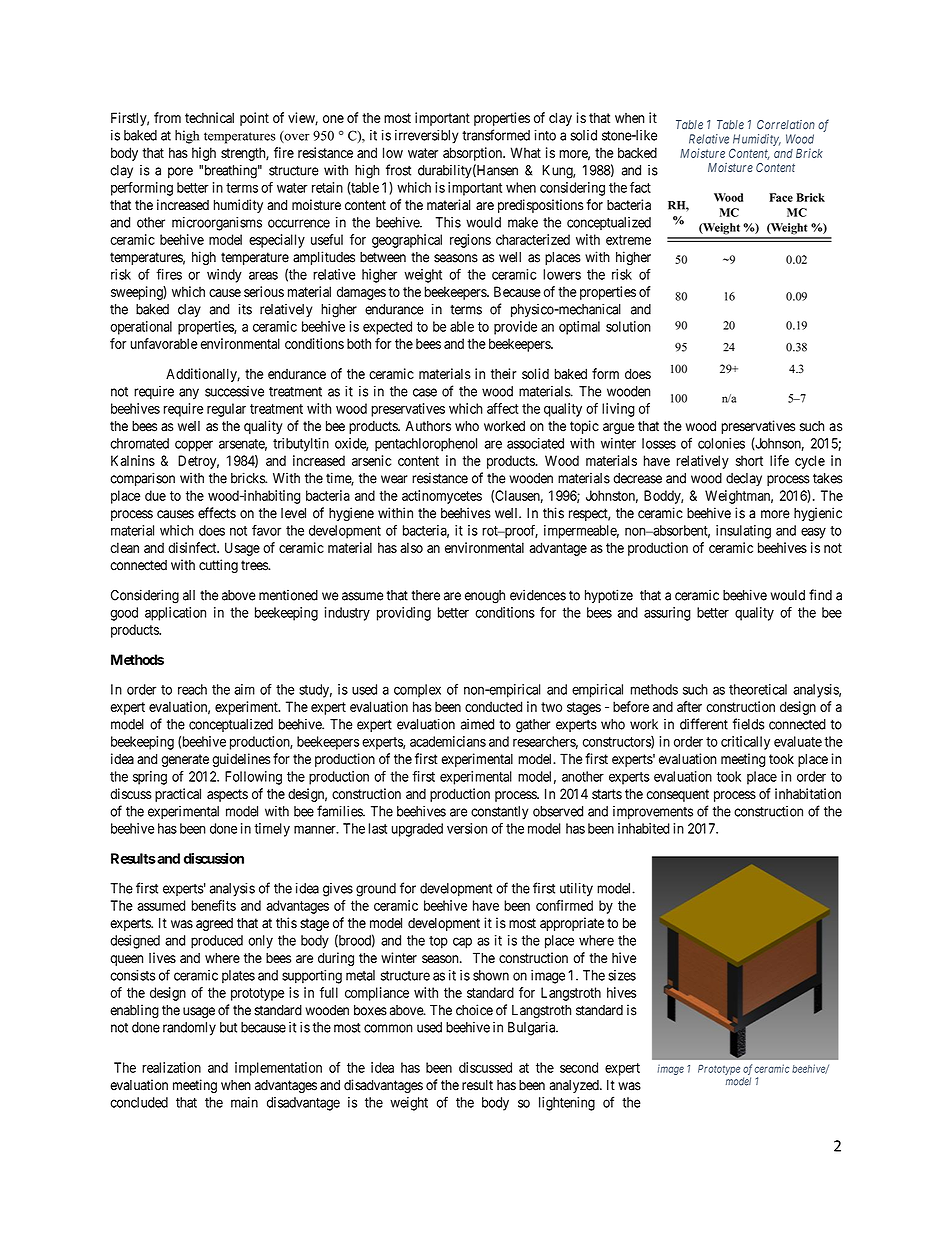  Describe the element at coordinates (667, 614) in the page. I see `assuring` at that location.
